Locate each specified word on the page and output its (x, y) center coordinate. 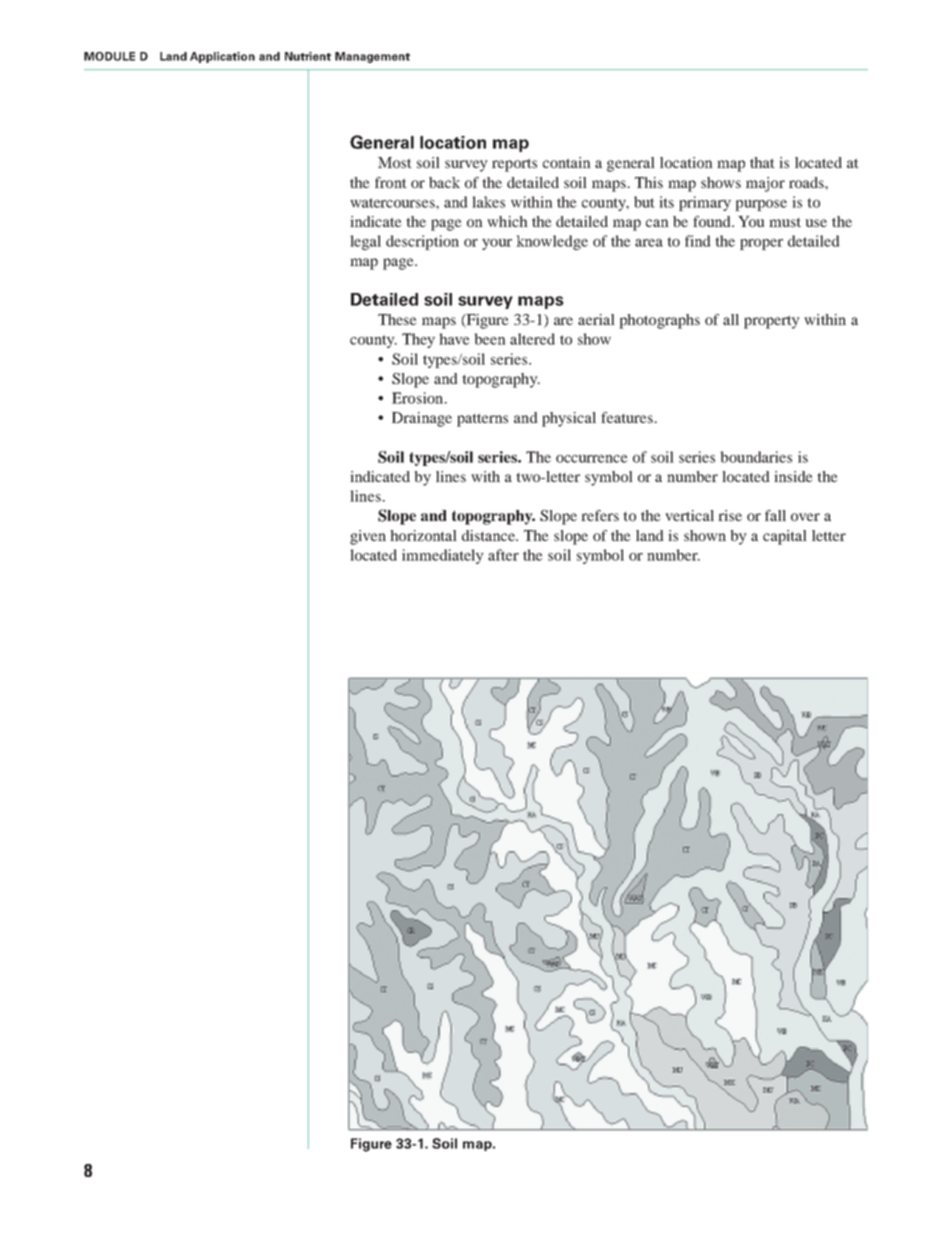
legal (365, 242)
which (507, 221)
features (628, 417)
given (368, 537)
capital (785, 537)
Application (222, 57)
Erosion (419, 398)
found (713, 221)
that (762, 162)
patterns (482, 420)
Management (372, 57)
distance (490, 535)
